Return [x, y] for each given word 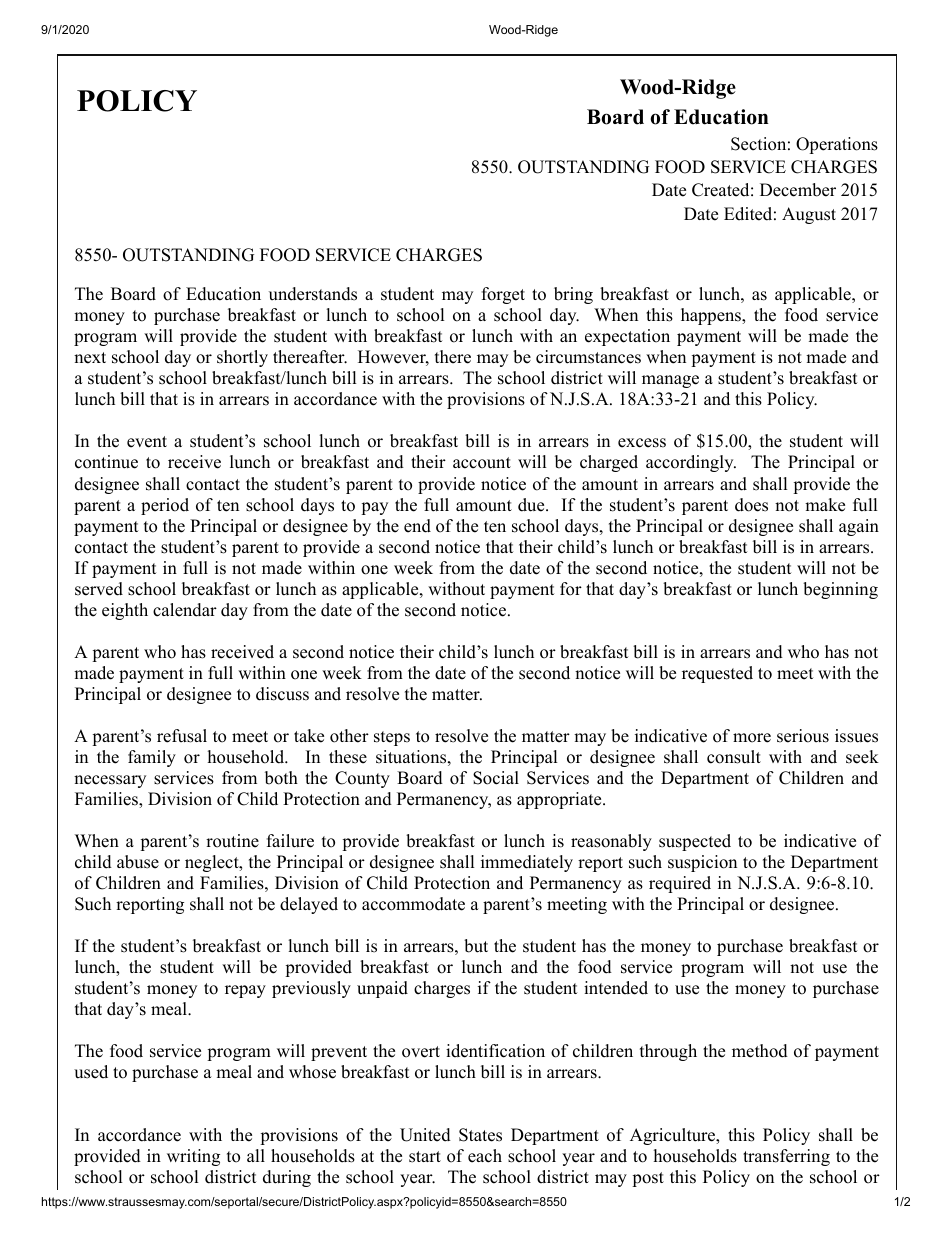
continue [106, 462]
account [482, 463]
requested [717, 674]
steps [392, 738]
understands [313, 294]
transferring [786, 1157]
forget [503, 295]
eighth [125, 611]
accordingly [691, 463]
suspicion [702, 863]
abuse [138, 862]
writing [193, 1157]
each [485, 1156]
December [798, 190]
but [476, 946]
